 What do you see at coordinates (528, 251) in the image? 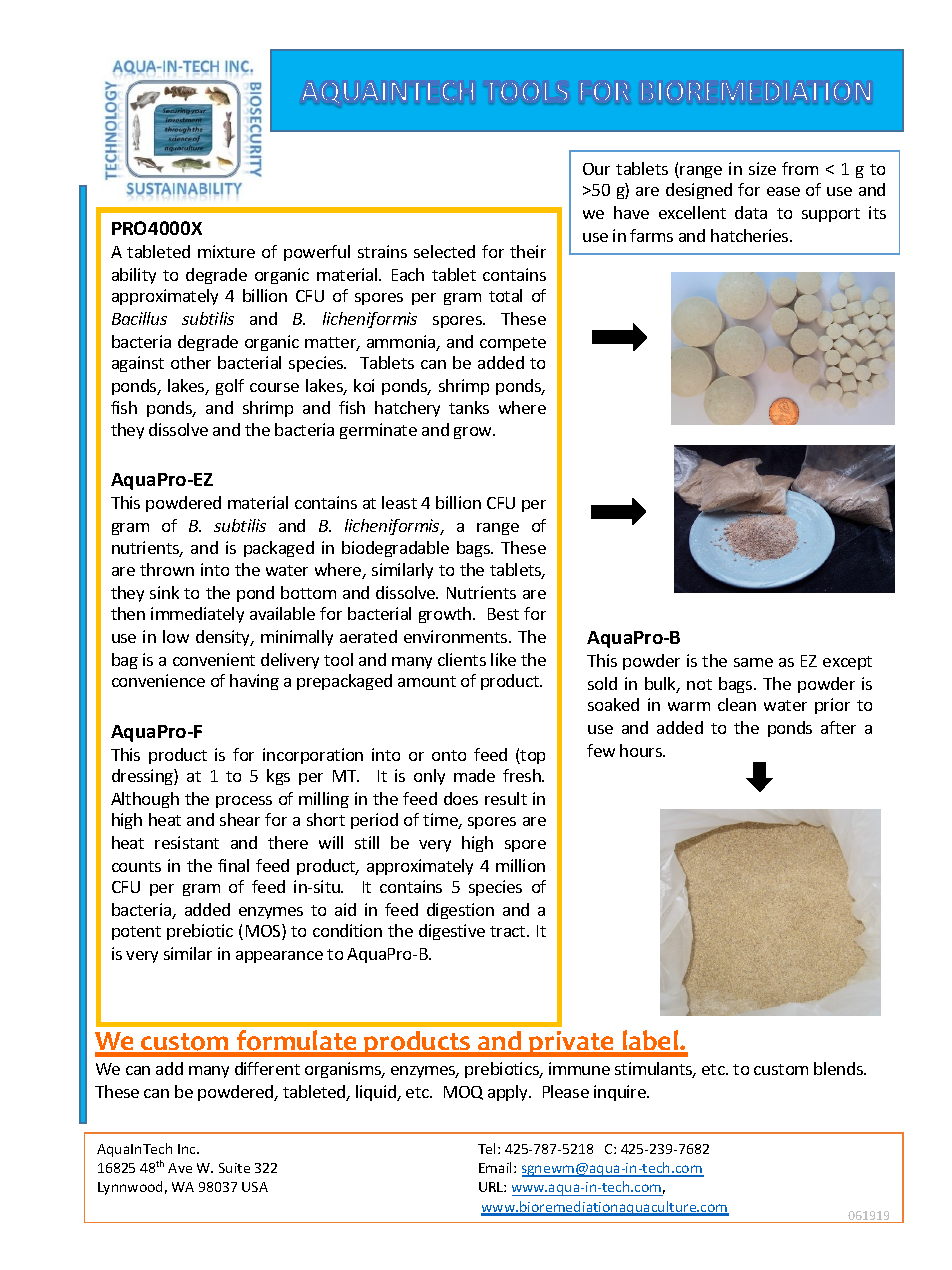
I see `their` at bounding box center [528, 251].
